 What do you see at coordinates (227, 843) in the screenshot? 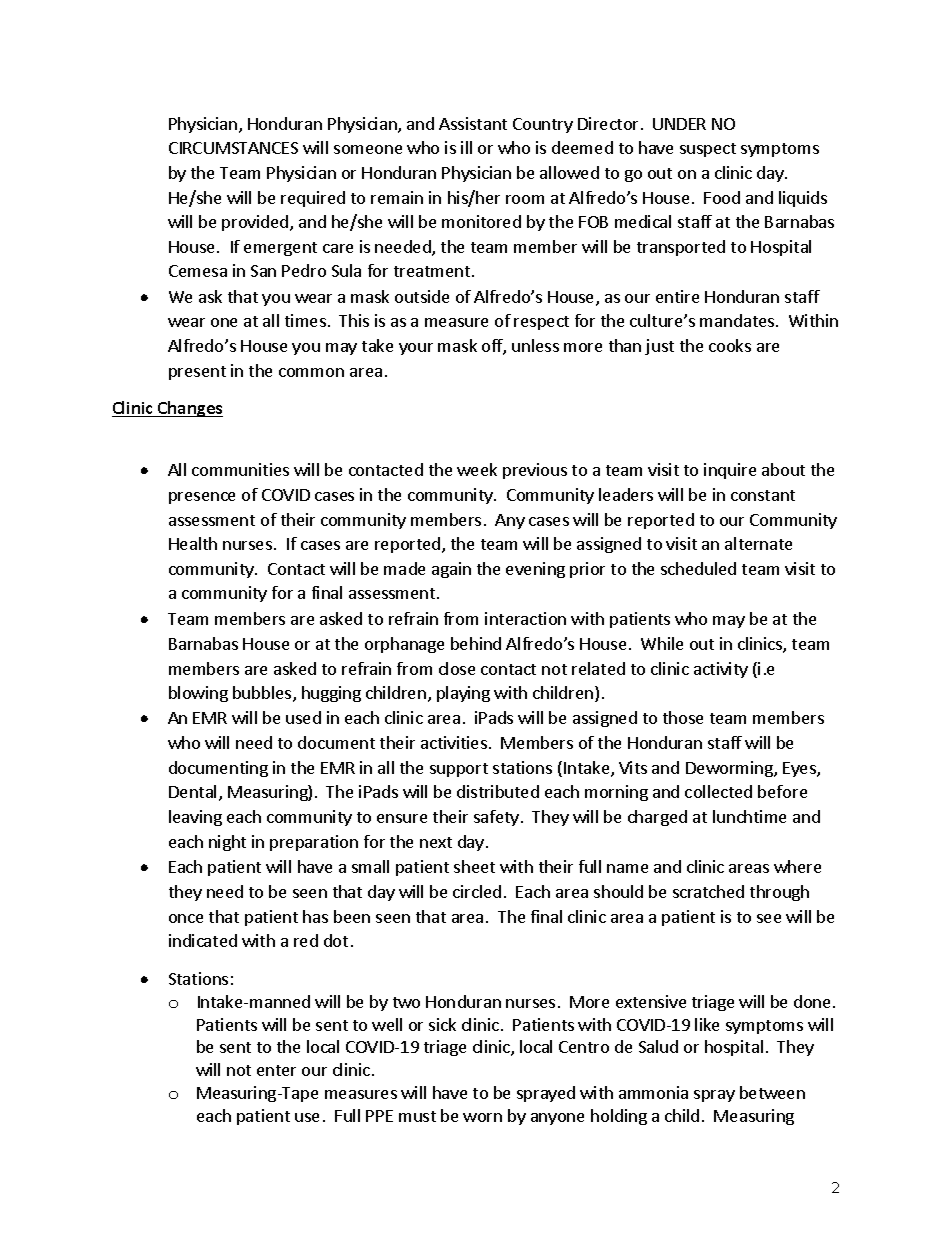
I see `night` at bounding box center [227, 843].
